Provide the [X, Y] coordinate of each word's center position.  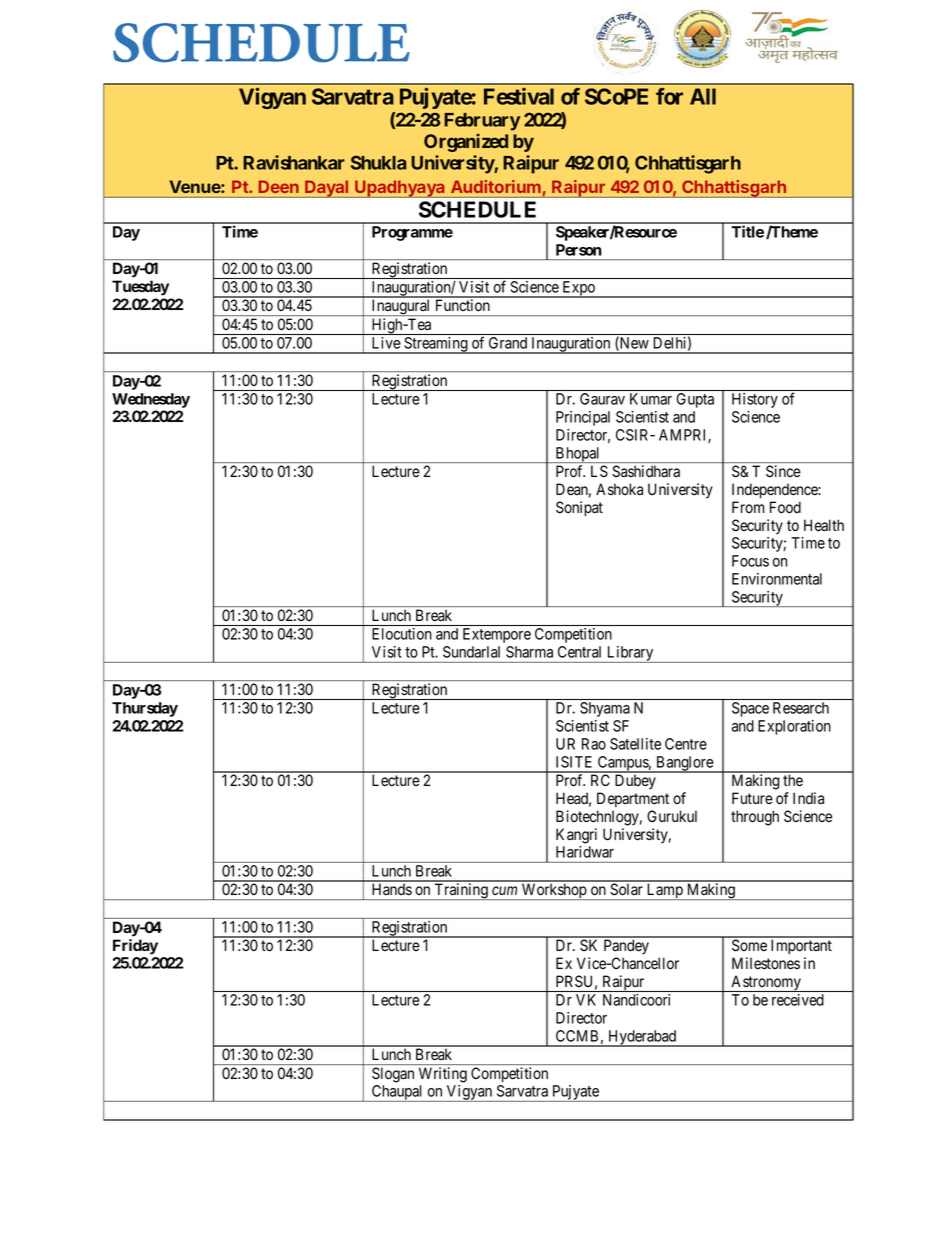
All [703, 96]
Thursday [145, 709]
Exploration [794, 727]
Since [783, 471]
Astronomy [766, 983]
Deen [279, 187]
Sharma [529, 652]
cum [504, 890]
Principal [583, 418]
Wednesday [151, 400]
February [482, 122]
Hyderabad [642, 1038]
